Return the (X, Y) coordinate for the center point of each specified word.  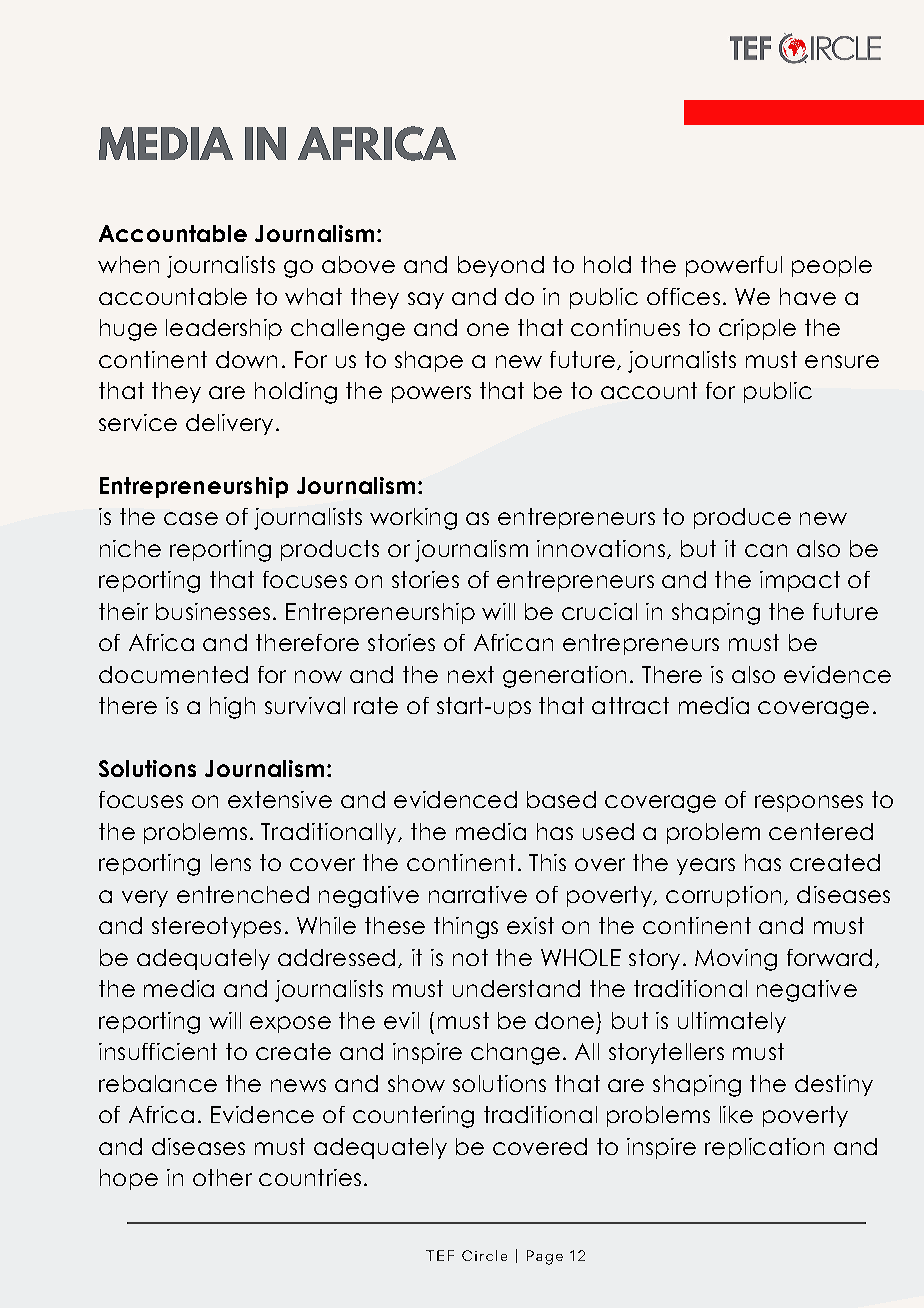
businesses (213, 611)
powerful (734, 266)
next (471, 674)
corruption (723, 896)
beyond (501, 266)
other (222, 1177)
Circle (484, 1255)
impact (800, 581)
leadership (224, 329)
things (466, 928)
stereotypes (216, 927)
